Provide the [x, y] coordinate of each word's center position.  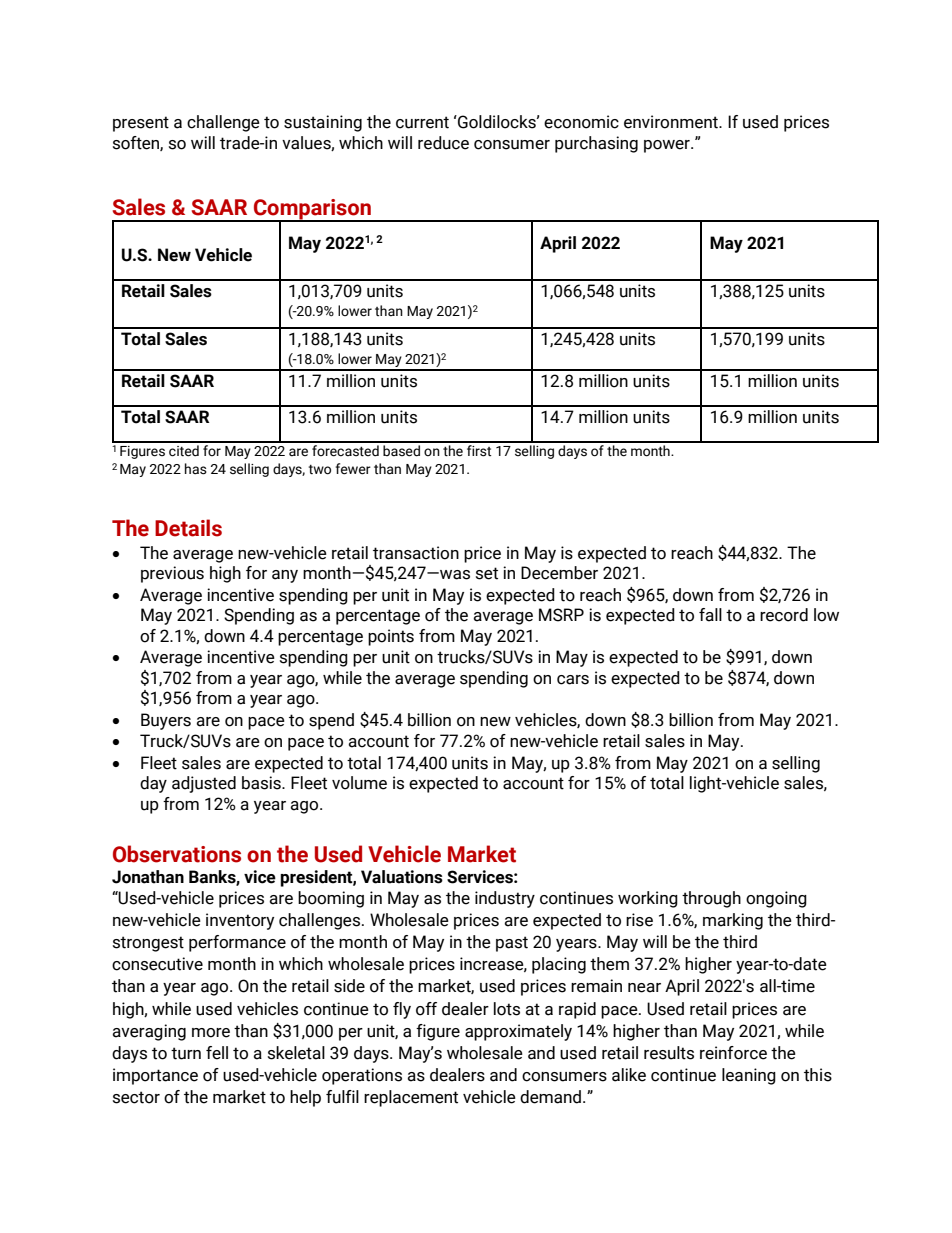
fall [710, 615]
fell [217, 1053]
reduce [443, 143]
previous [172, 574]
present [141, 124]
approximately [518, 1032]
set [487, 573]
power [668, 146]
